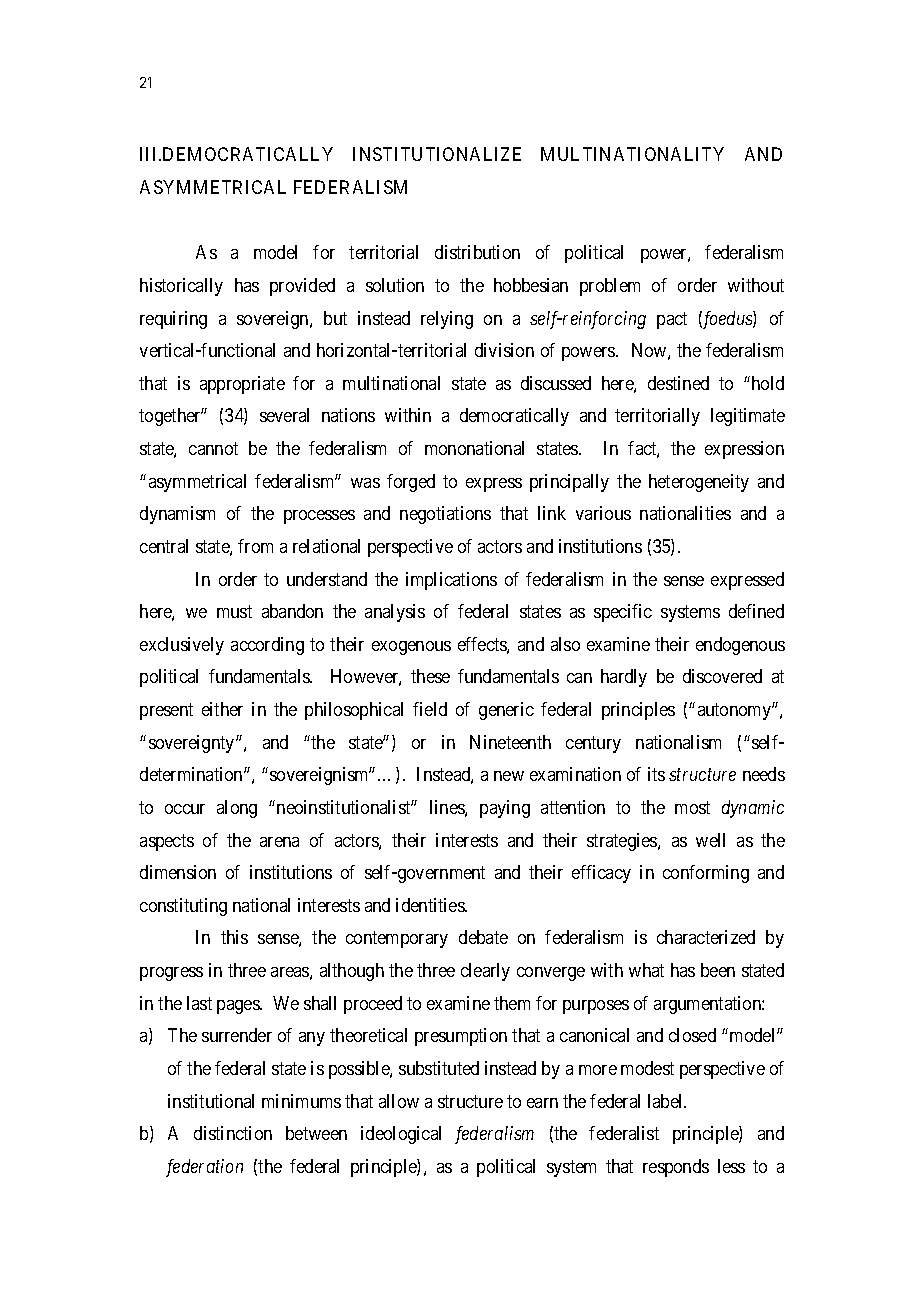  Describe the element at coordinates (706, 937) in the image. I see `characterized` at that location.
